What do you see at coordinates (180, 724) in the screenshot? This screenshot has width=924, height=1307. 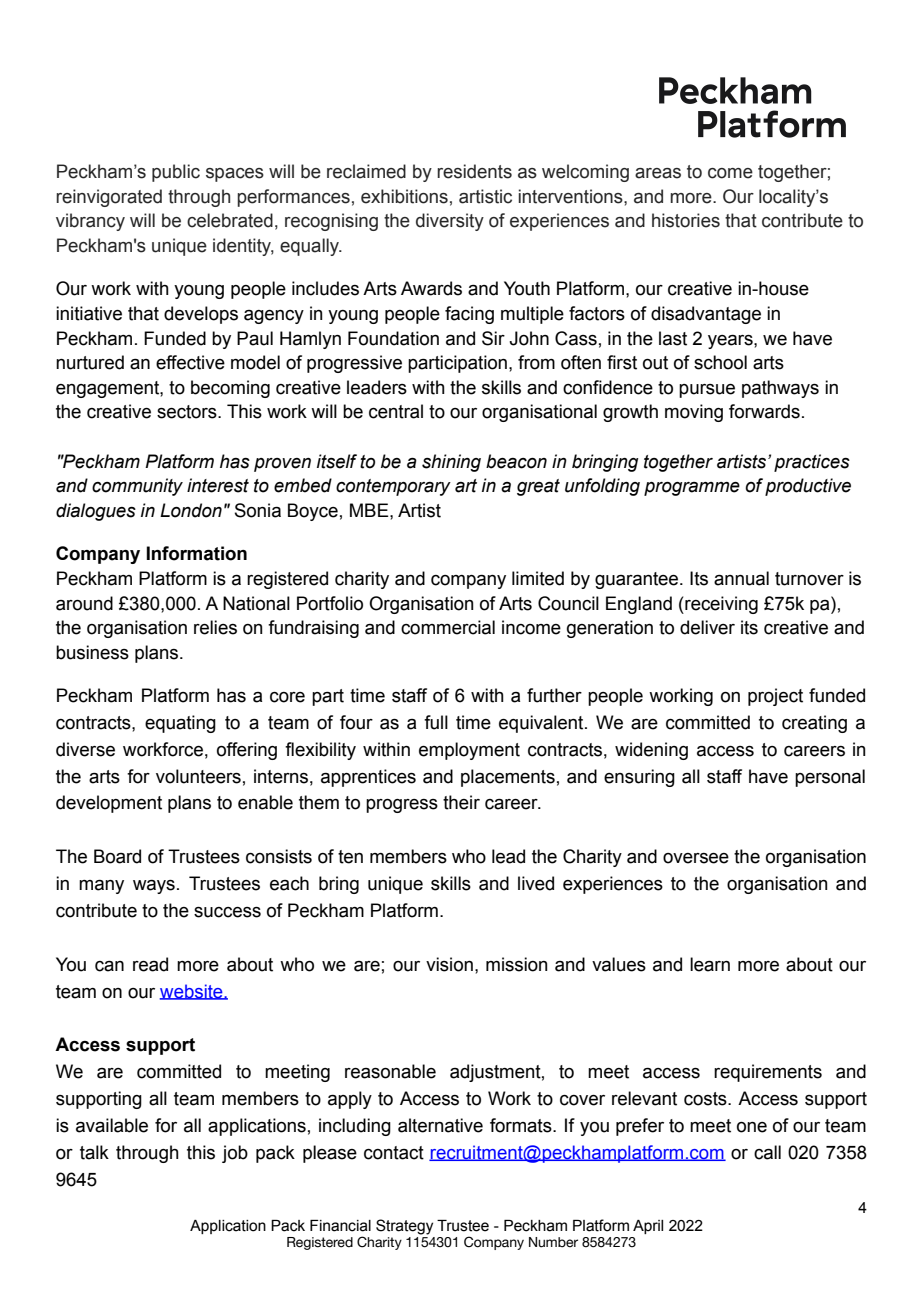 I see `equating` at bounding box center [180, 724].
